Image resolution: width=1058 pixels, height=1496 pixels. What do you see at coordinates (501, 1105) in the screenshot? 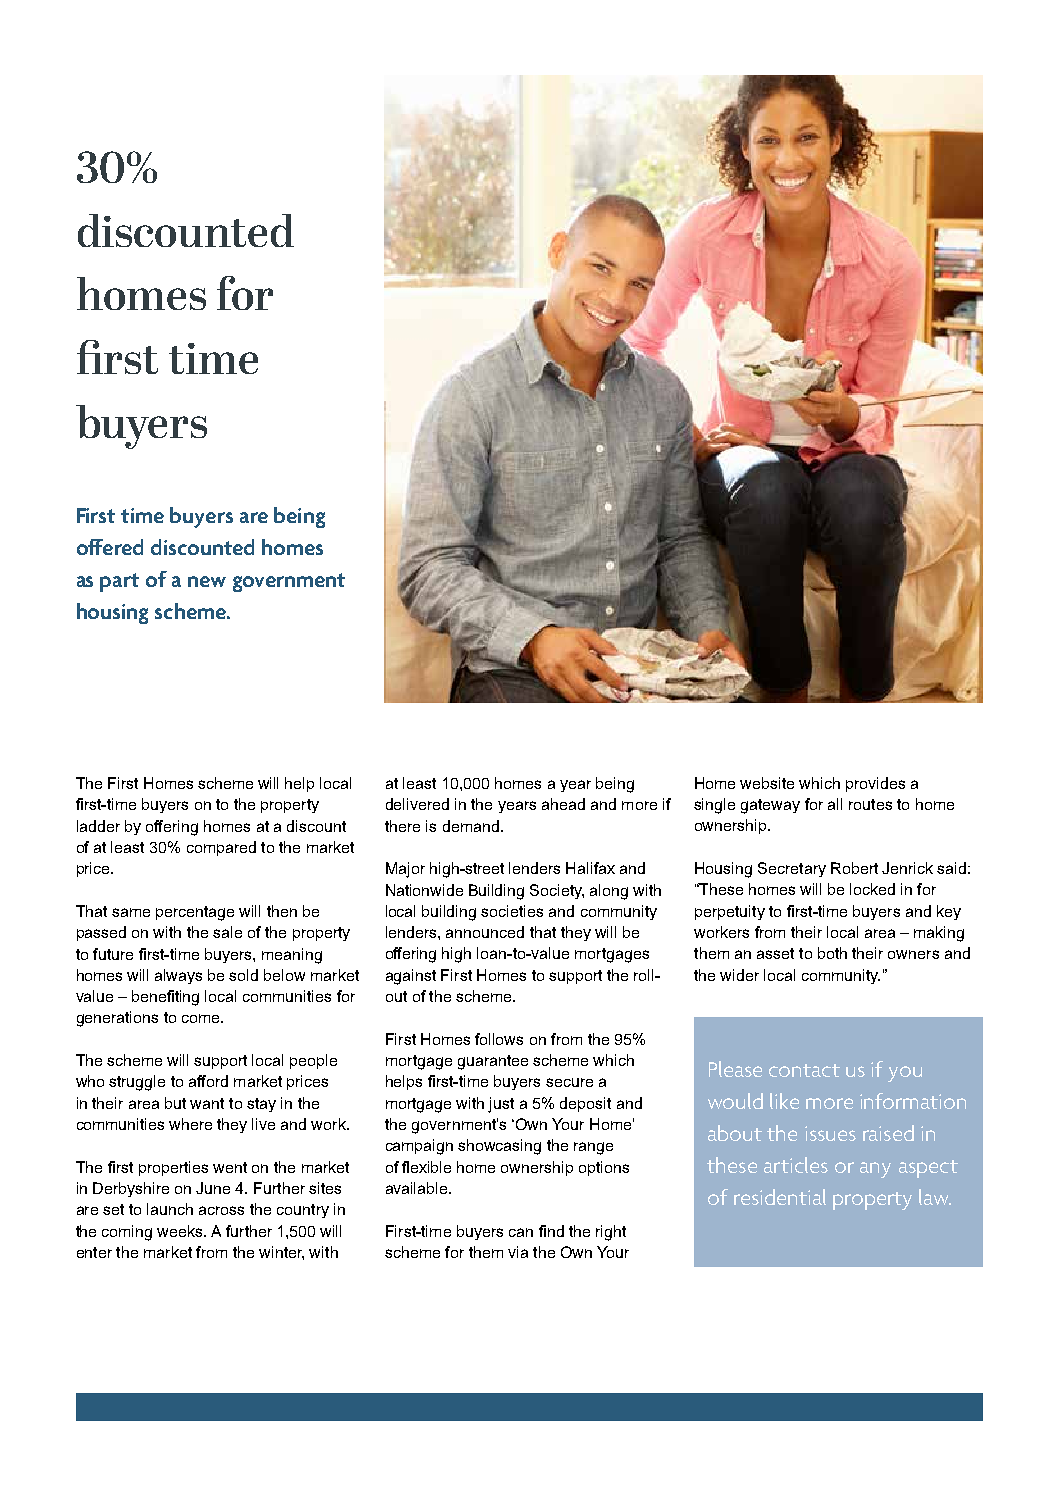
I see `just` at bounding box center [501, 1105].
